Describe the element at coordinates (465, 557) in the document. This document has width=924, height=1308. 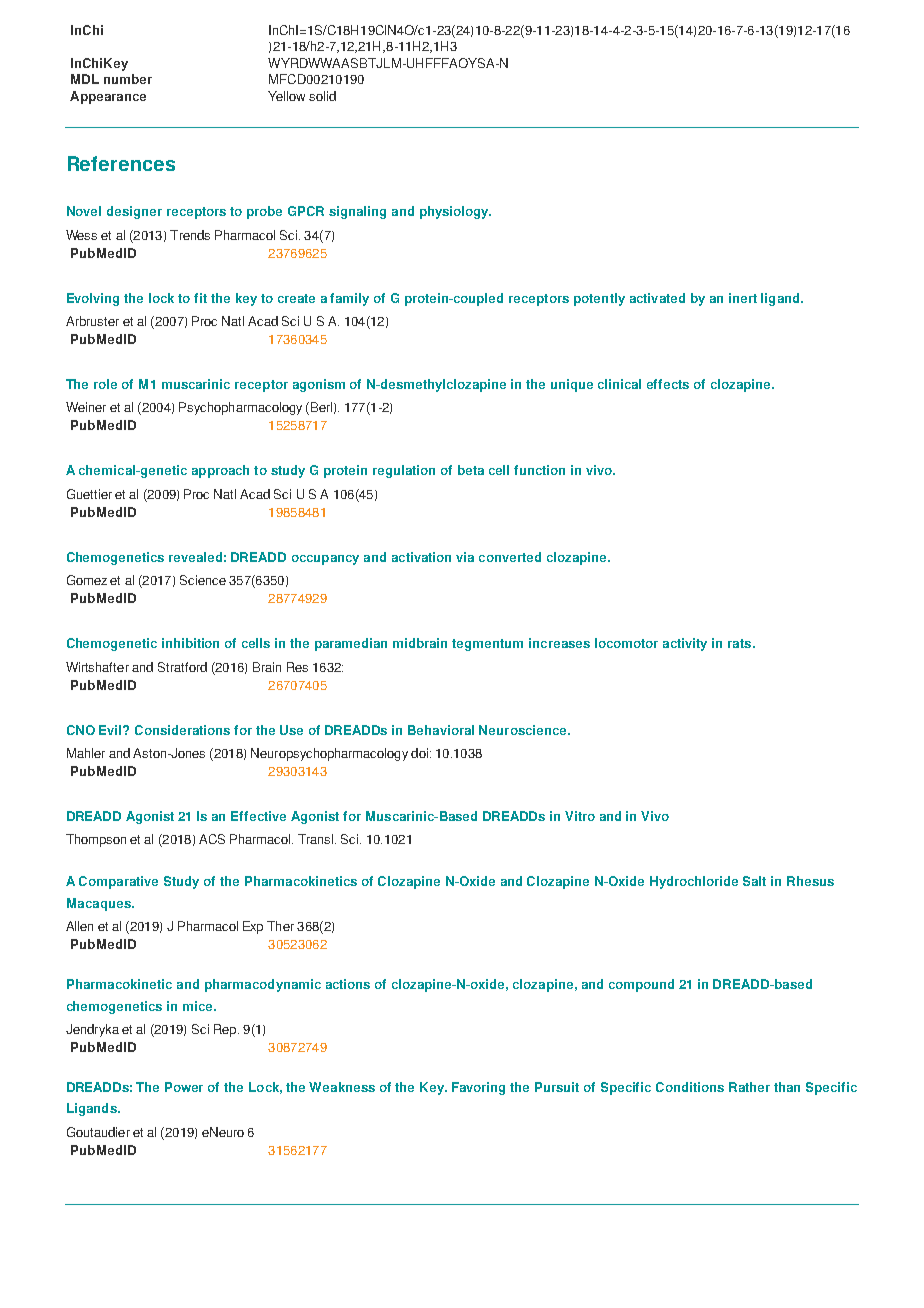
I see `via` at that location.
